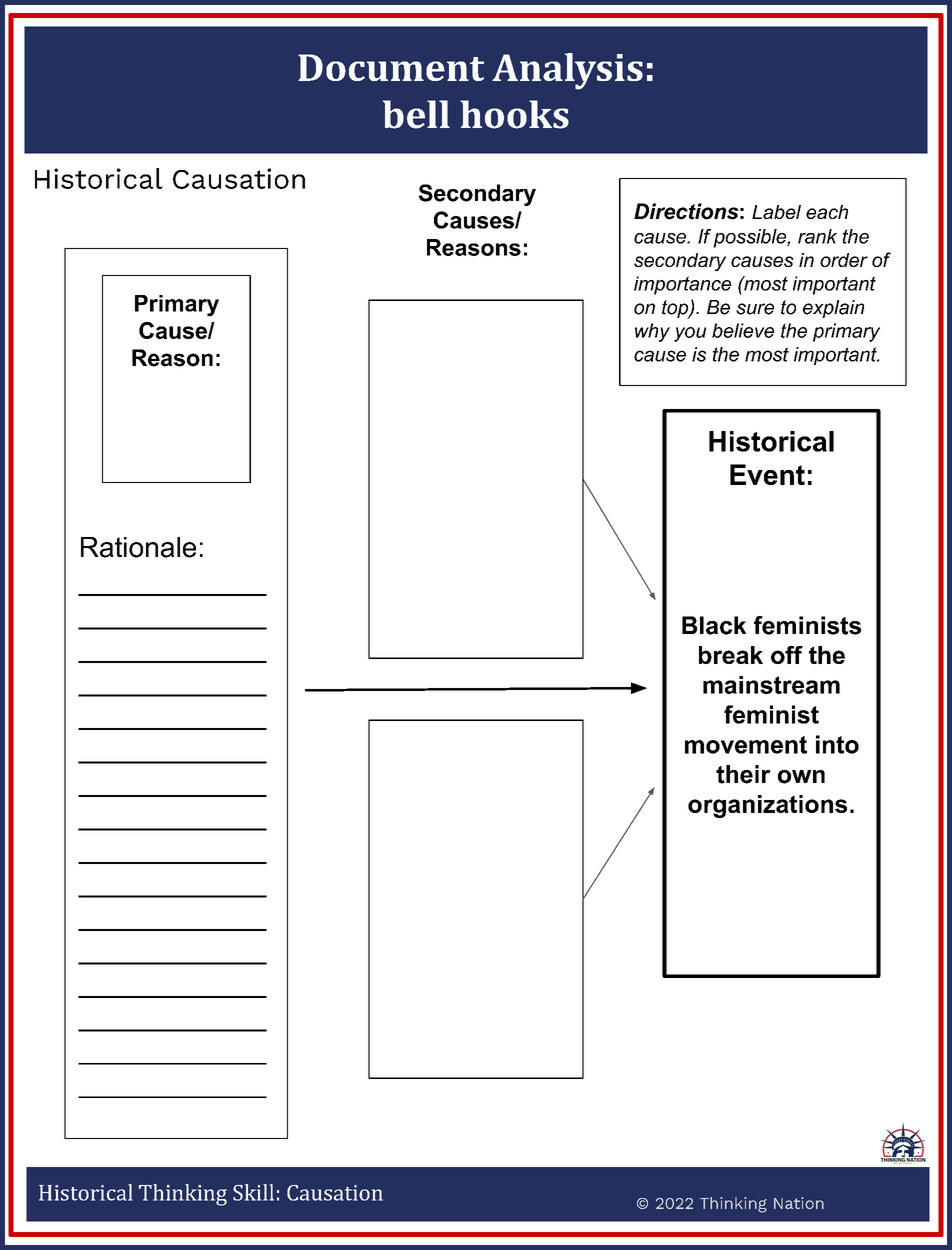  I want to click on hooks, so click(514, 114).
